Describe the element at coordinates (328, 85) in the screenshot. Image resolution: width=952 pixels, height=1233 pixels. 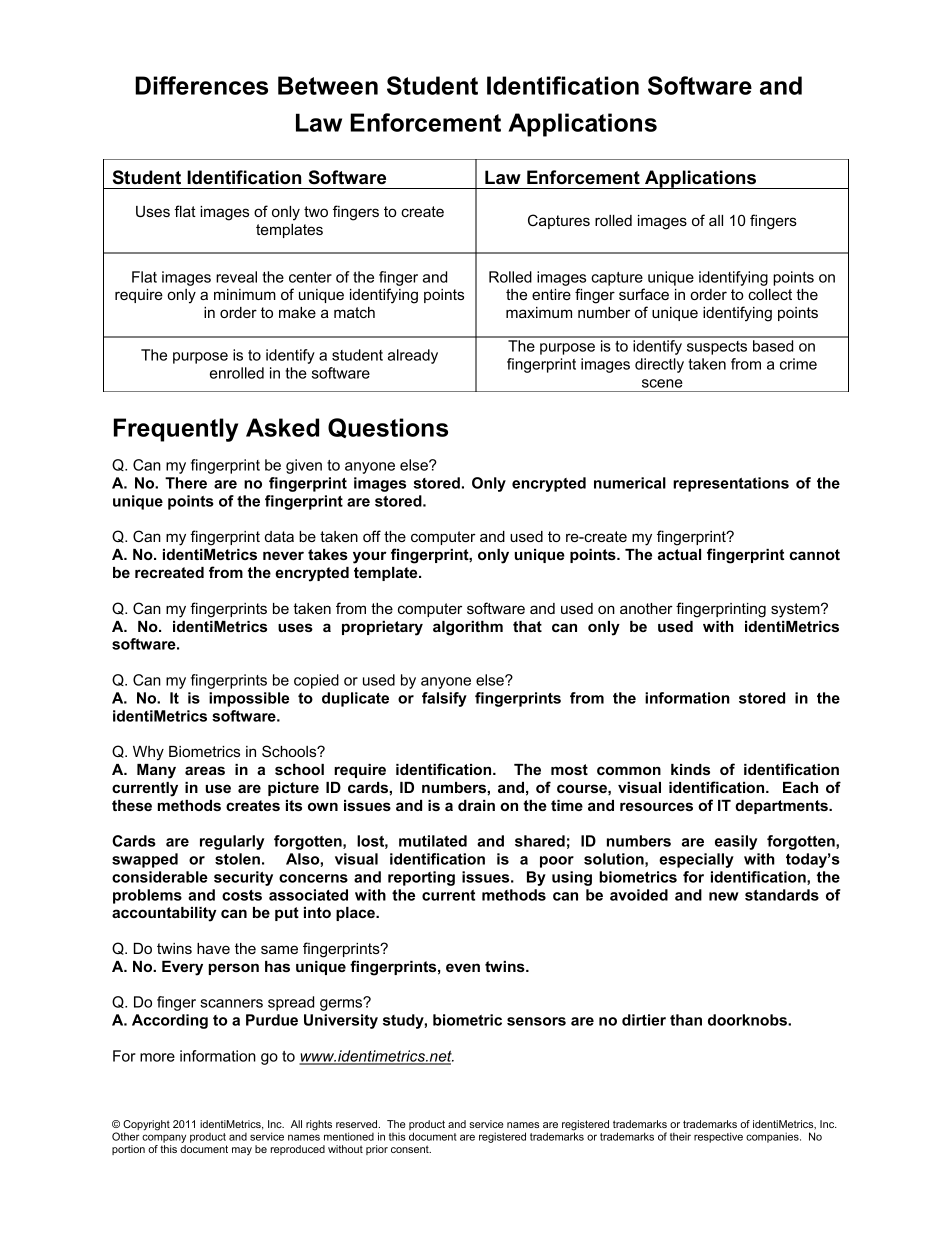
I see `Between` at that location.
